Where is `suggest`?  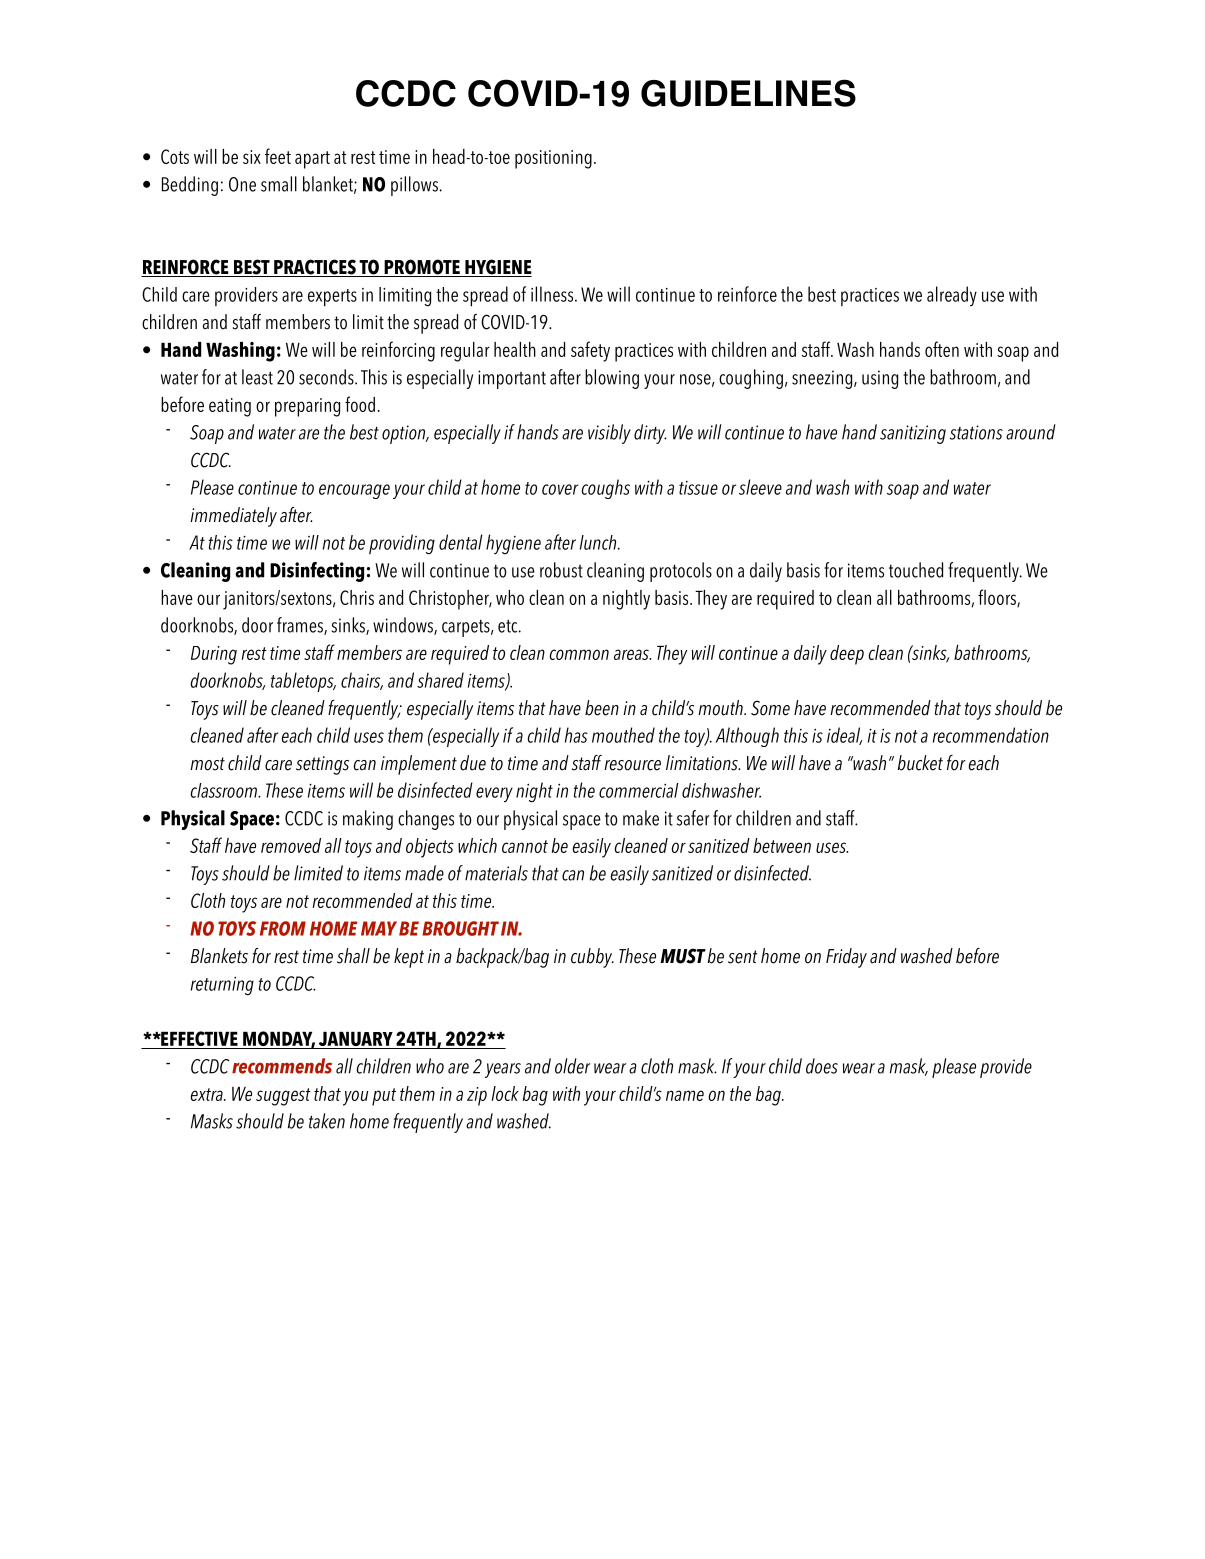
suggest is located at coordinates (283, 1097).
